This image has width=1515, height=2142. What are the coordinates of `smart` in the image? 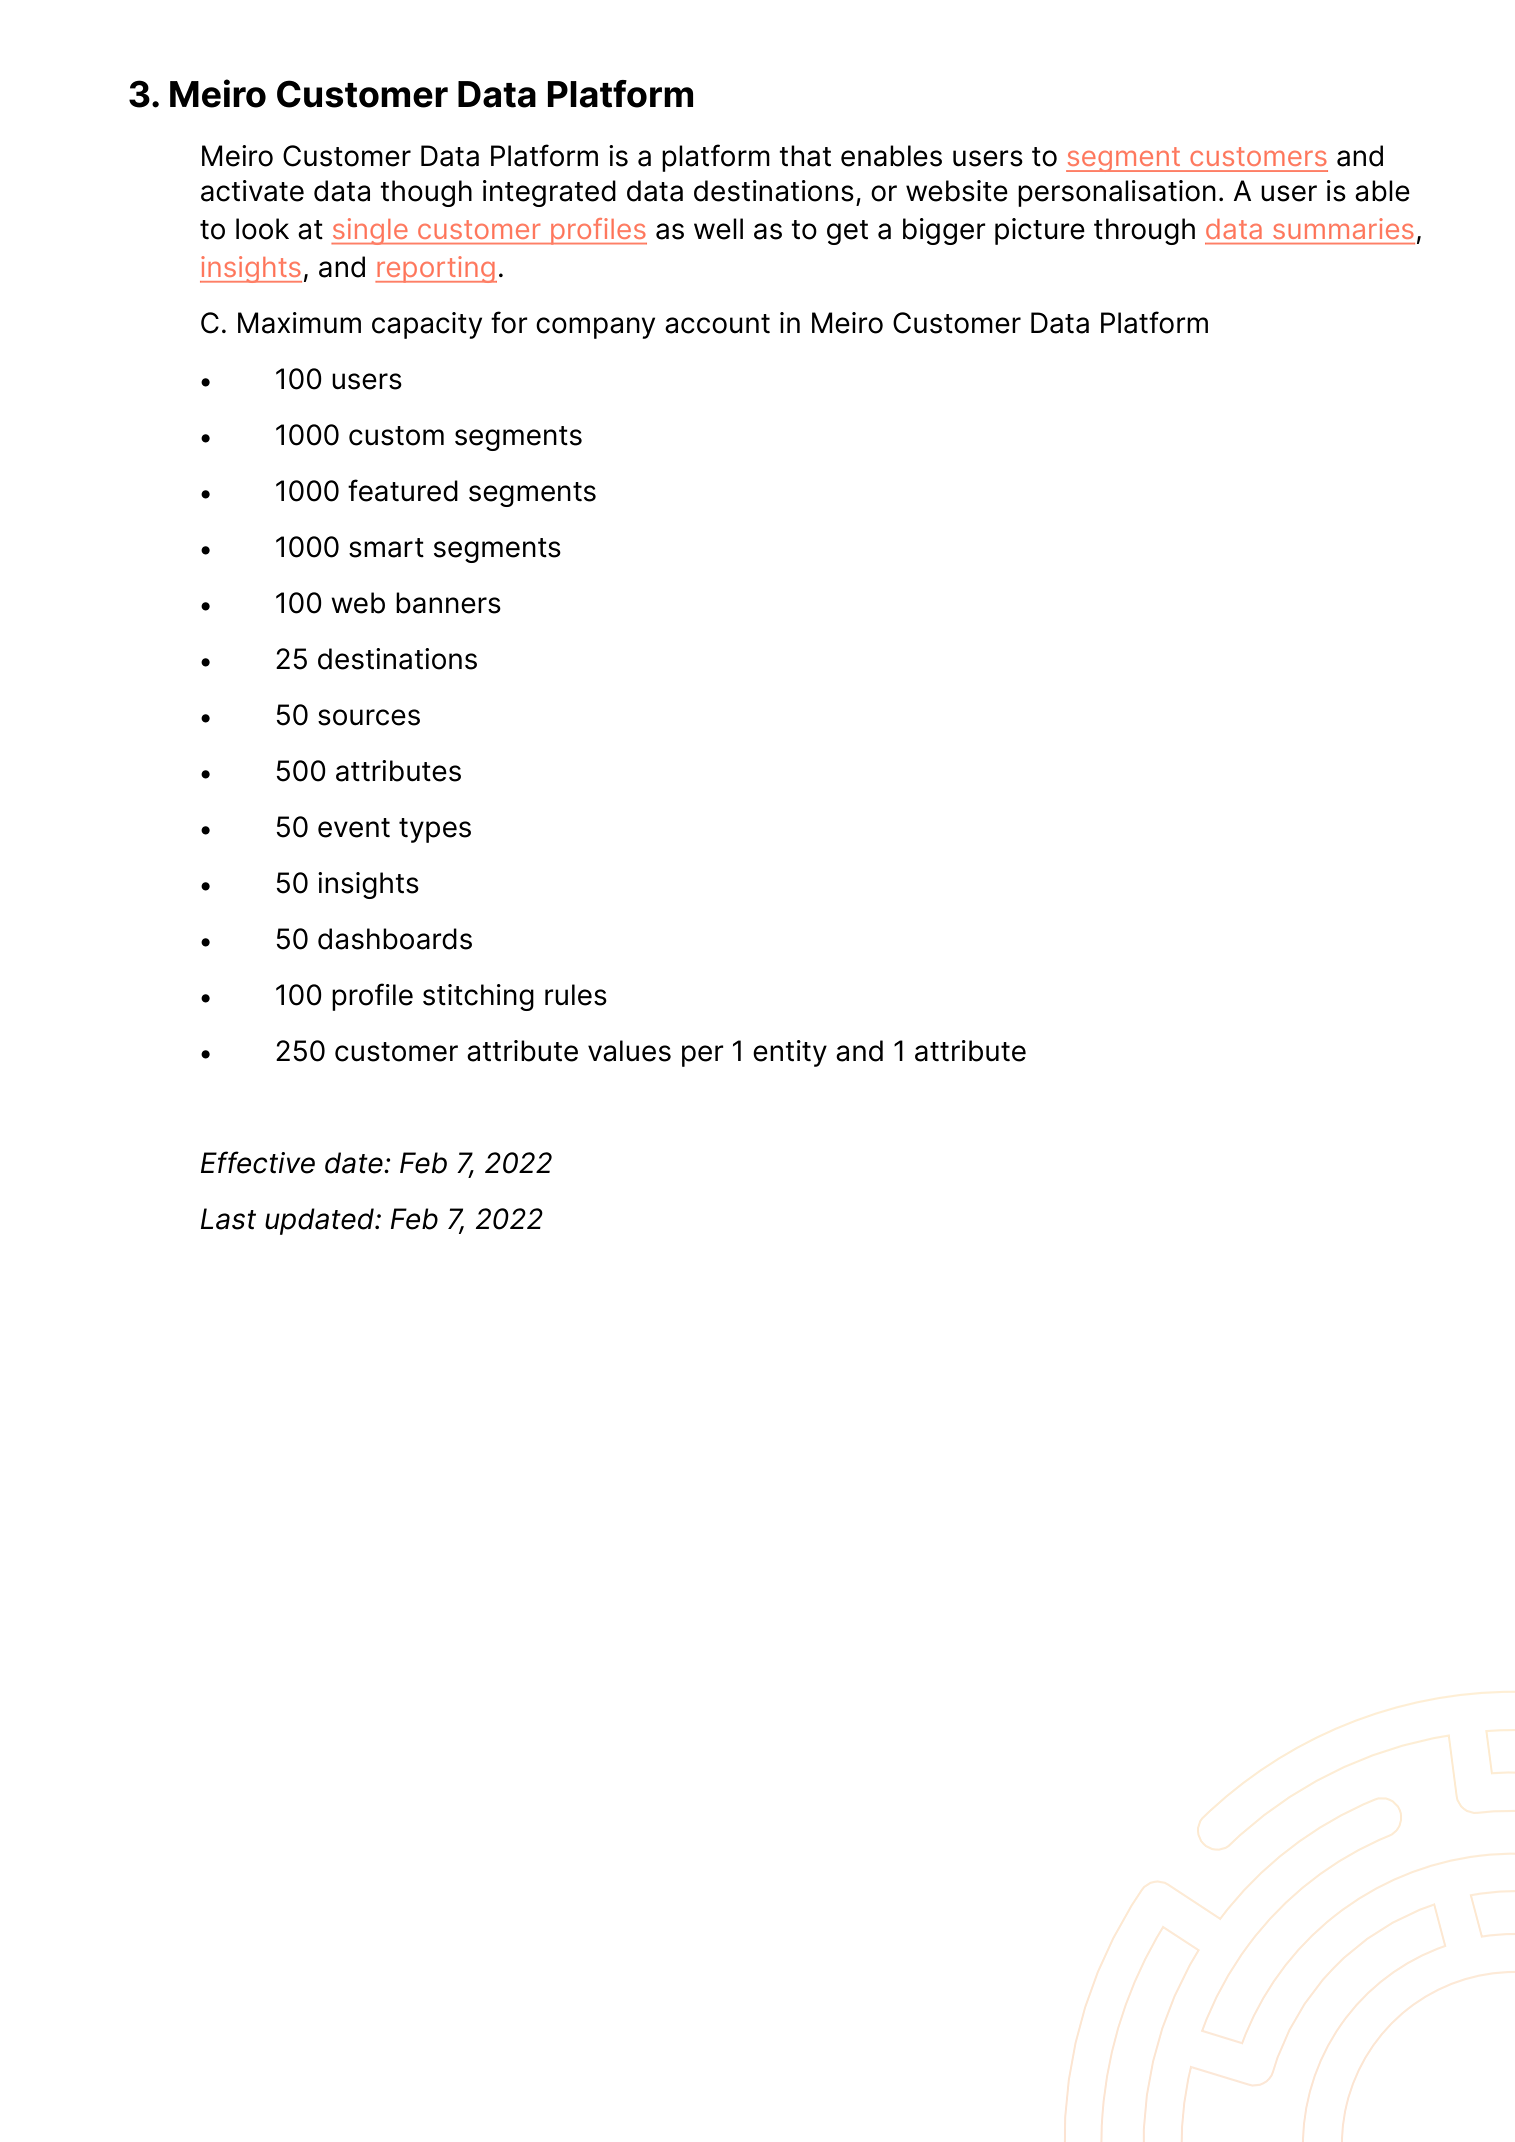 It's located at (386, 548).
